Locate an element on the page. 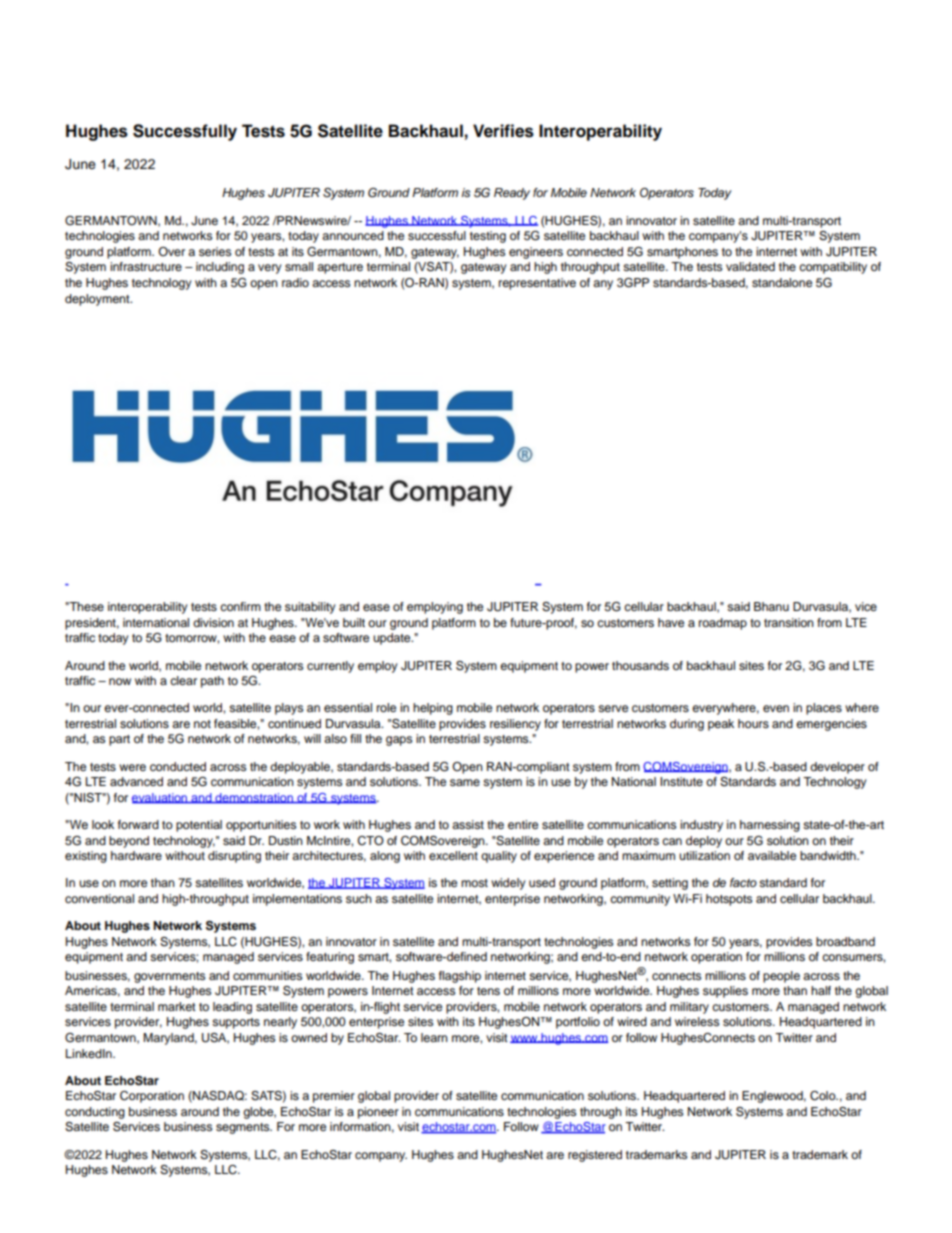  confirm is located at coordinates (240, 606).
